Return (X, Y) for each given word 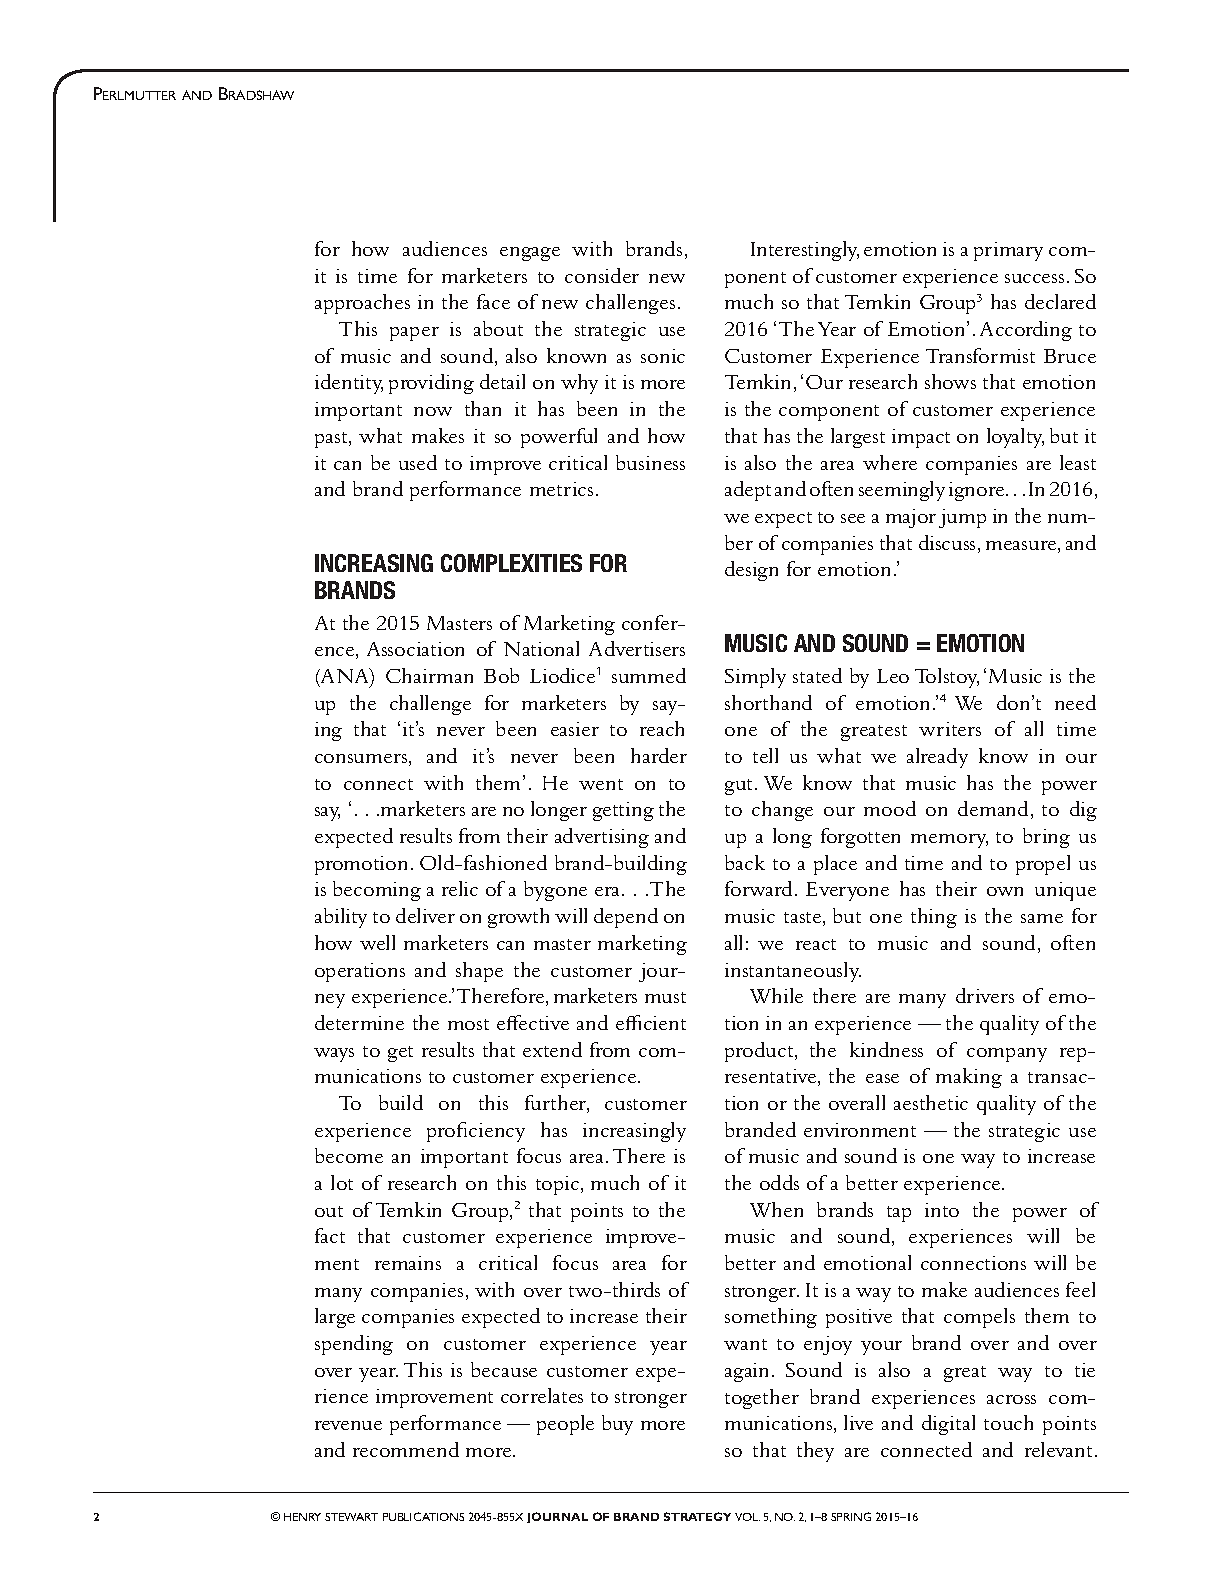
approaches (362, 304)
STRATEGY (697, 1516)
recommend (406, 1449)
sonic (663, 356)
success (1034, 278)
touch (1008, 1422)
